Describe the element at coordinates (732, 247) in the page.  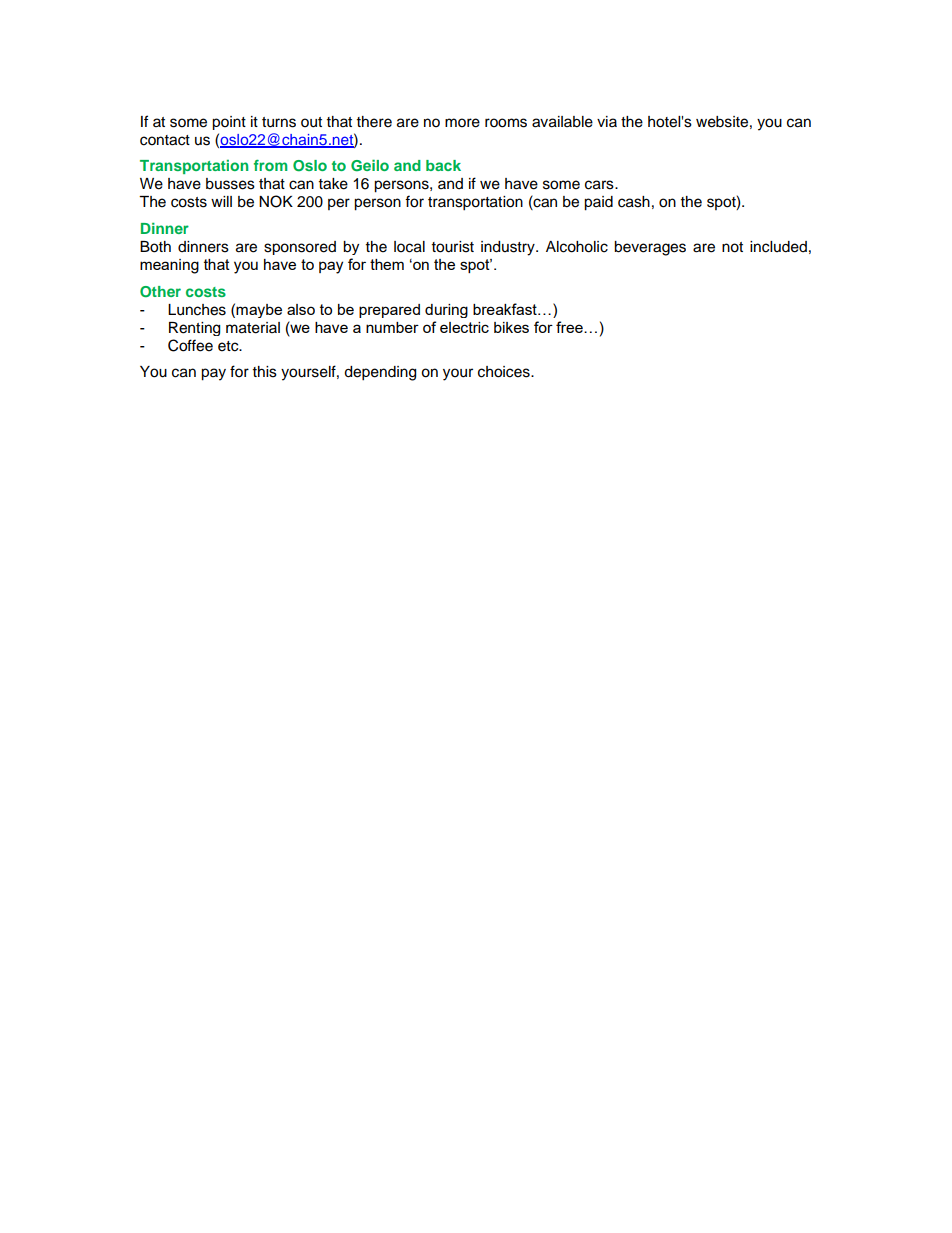
I see `not` at that location.
